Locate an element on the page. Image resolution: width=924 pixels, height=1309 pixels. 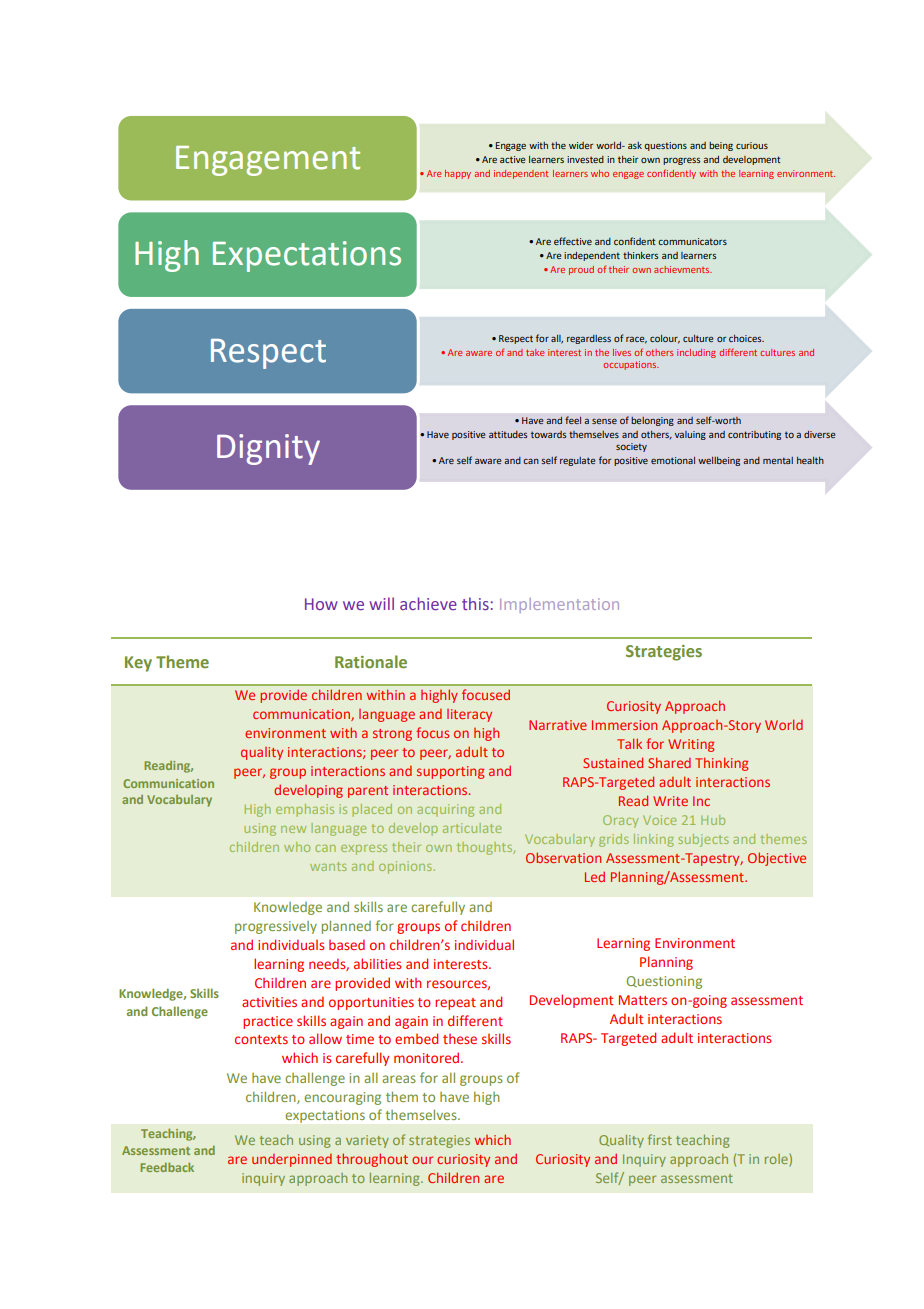
Dignity is located at coordinates (268, 449).
